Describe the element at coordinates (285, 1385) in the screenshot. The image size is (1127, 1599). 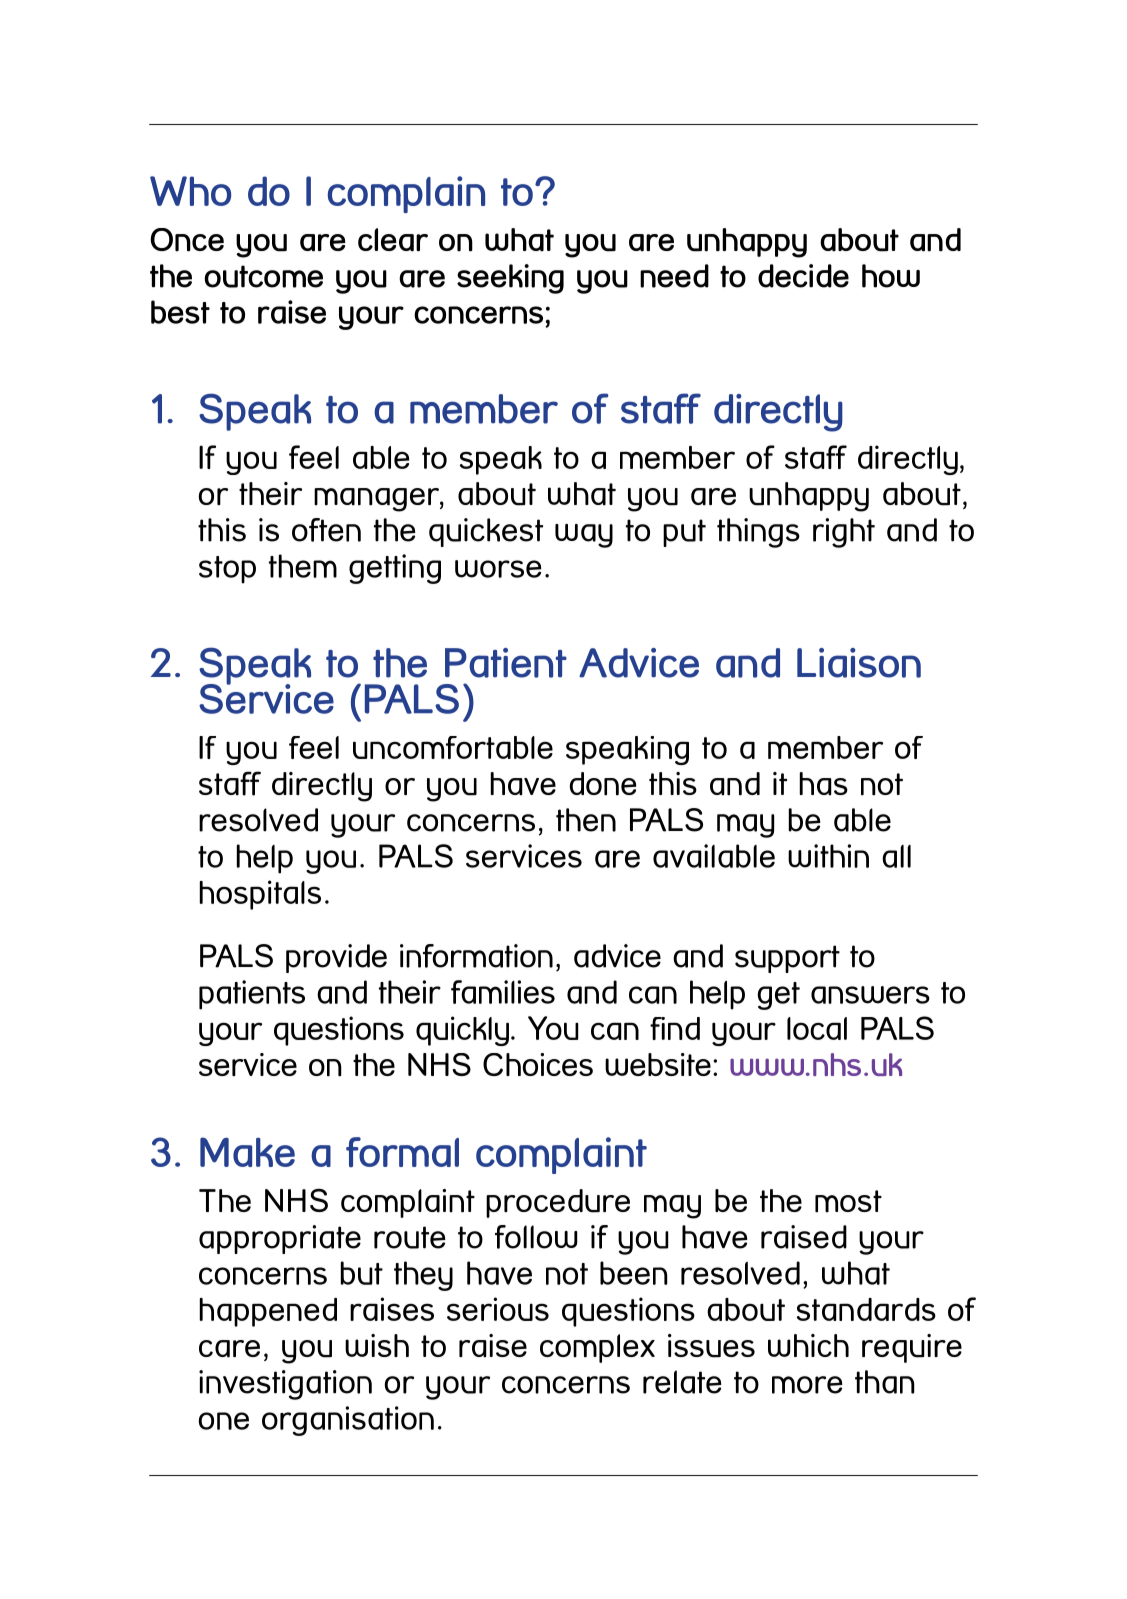
I see `investigation` at that location.
